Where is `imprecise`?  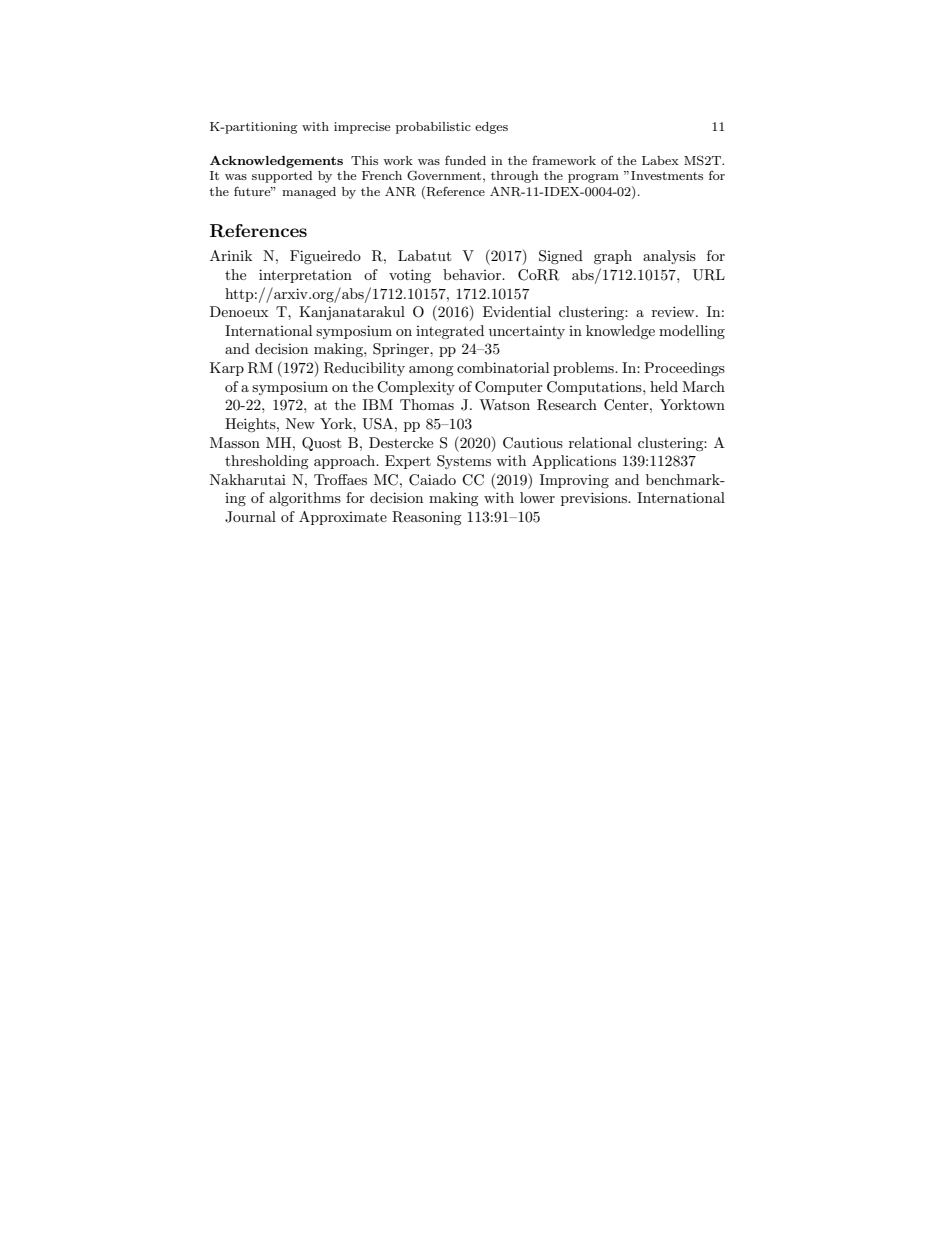 imprecise is located at coordinates (362, 128).
